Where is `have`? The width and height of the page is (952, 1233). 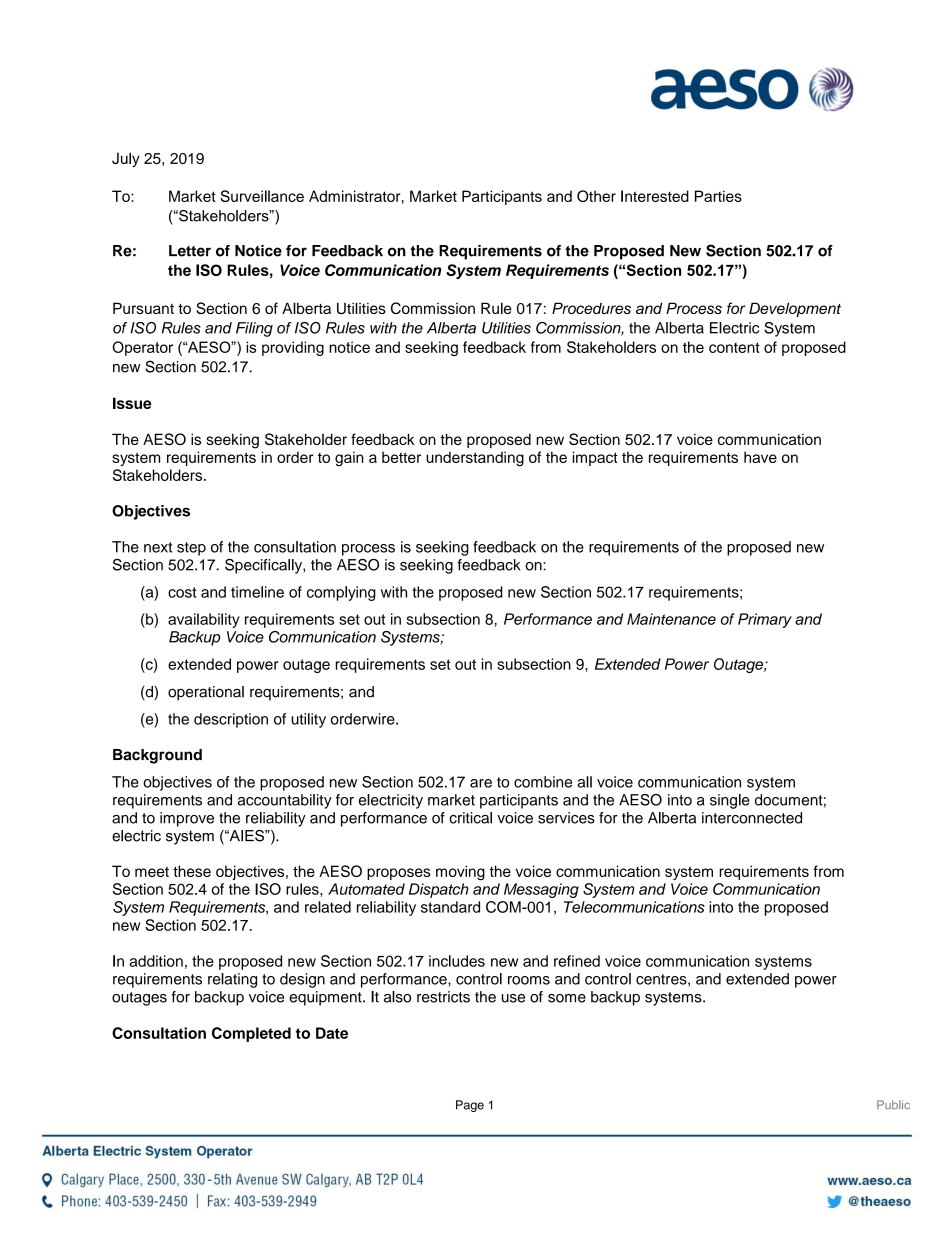
have is located at coordinates (760, 457).
